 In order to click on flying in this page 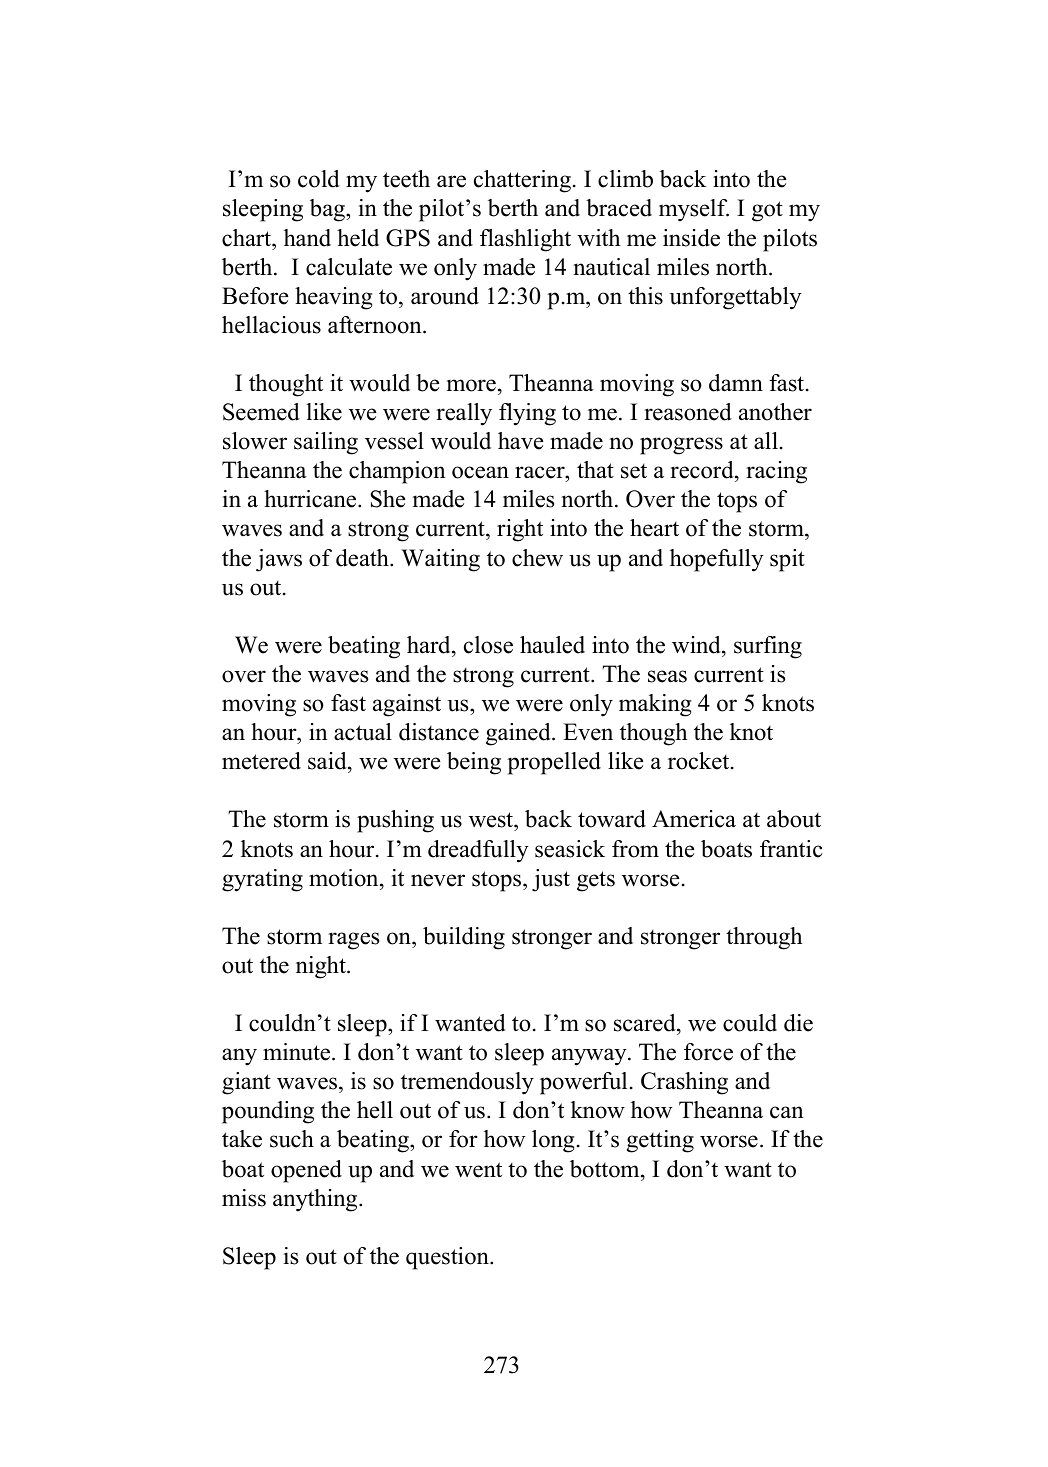, I will do `click(527, 414)`.
